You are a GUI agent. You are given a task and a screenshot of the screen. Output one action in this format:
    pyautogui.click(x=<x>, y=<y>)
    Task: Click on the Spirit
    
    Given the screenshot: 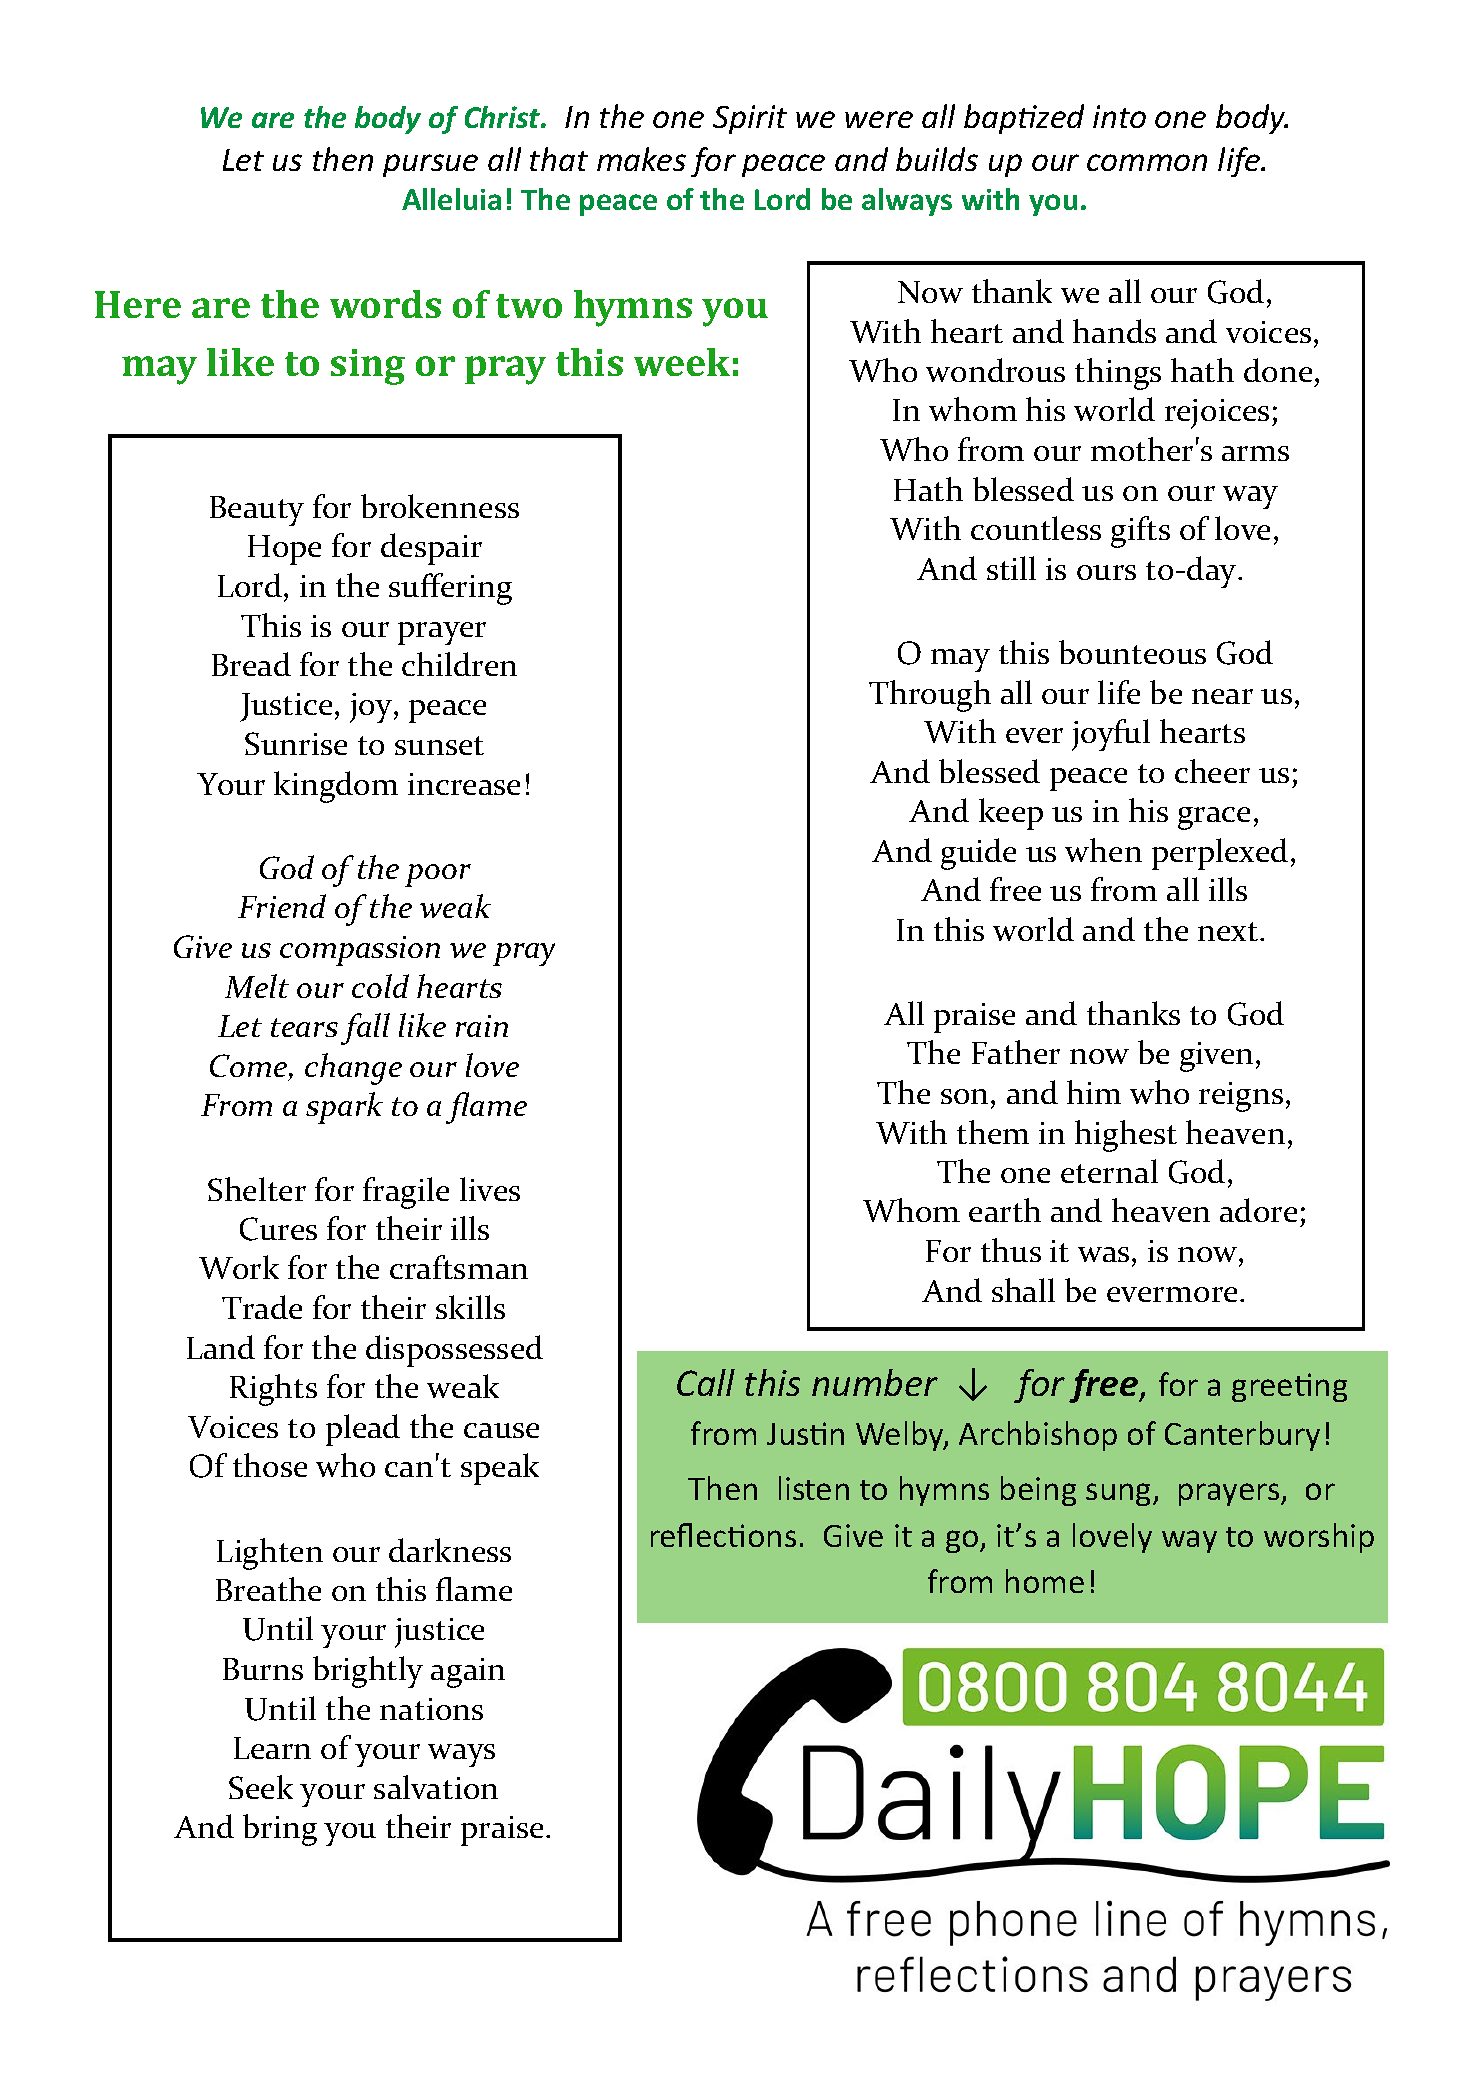 What is the action you would take?
    pyautogui.click(x=750, y=119)
